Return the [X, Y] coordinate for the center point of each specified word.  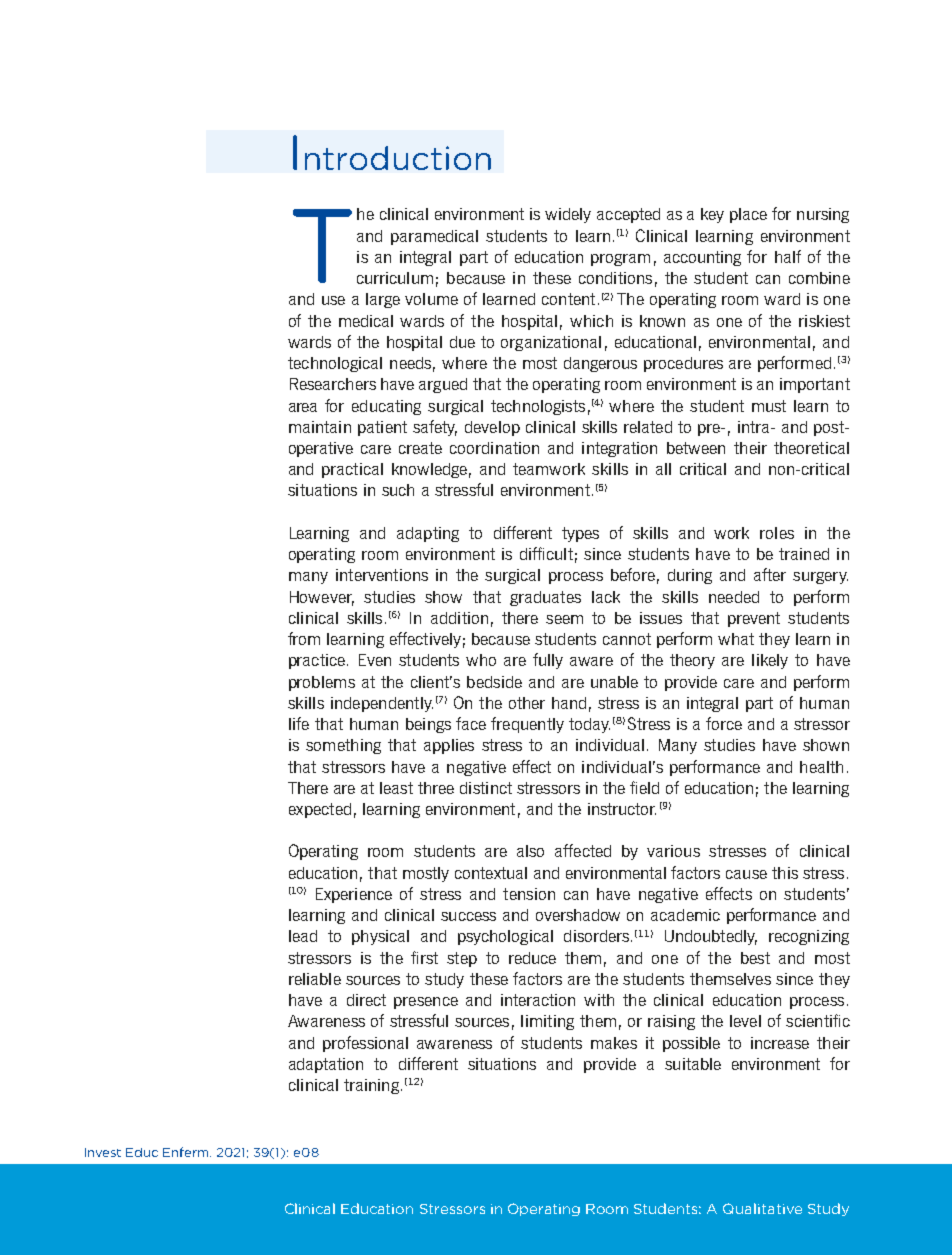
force [724, 723]
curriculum [395, 278]
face [471, 723]
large [383, 300]
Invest [103, 1152]
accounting [702, 258]
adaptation [326, 1065]
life [299, 723]
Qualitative [762, 1208]
